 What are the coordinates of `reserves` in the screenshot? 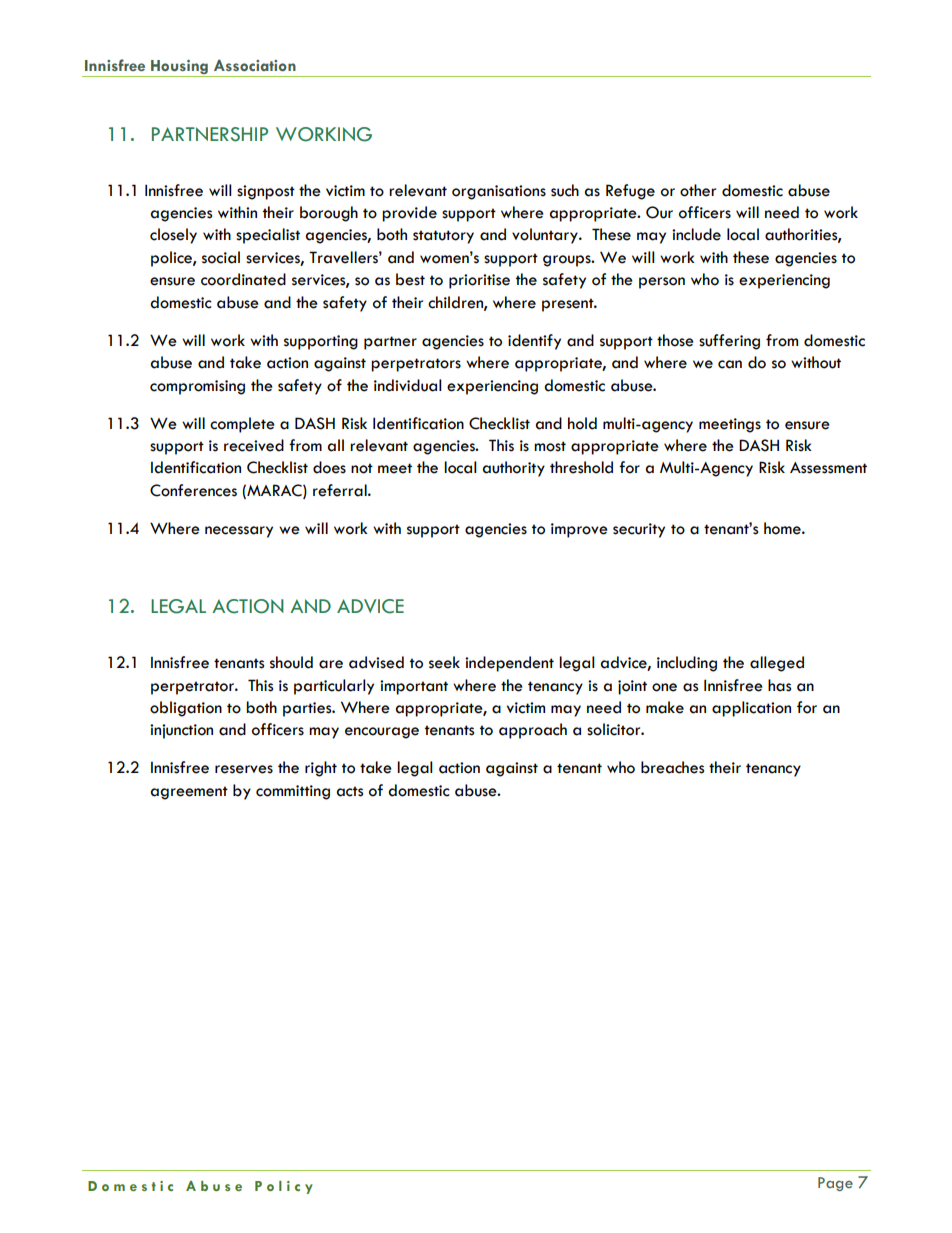 It's located at (244, 769).
